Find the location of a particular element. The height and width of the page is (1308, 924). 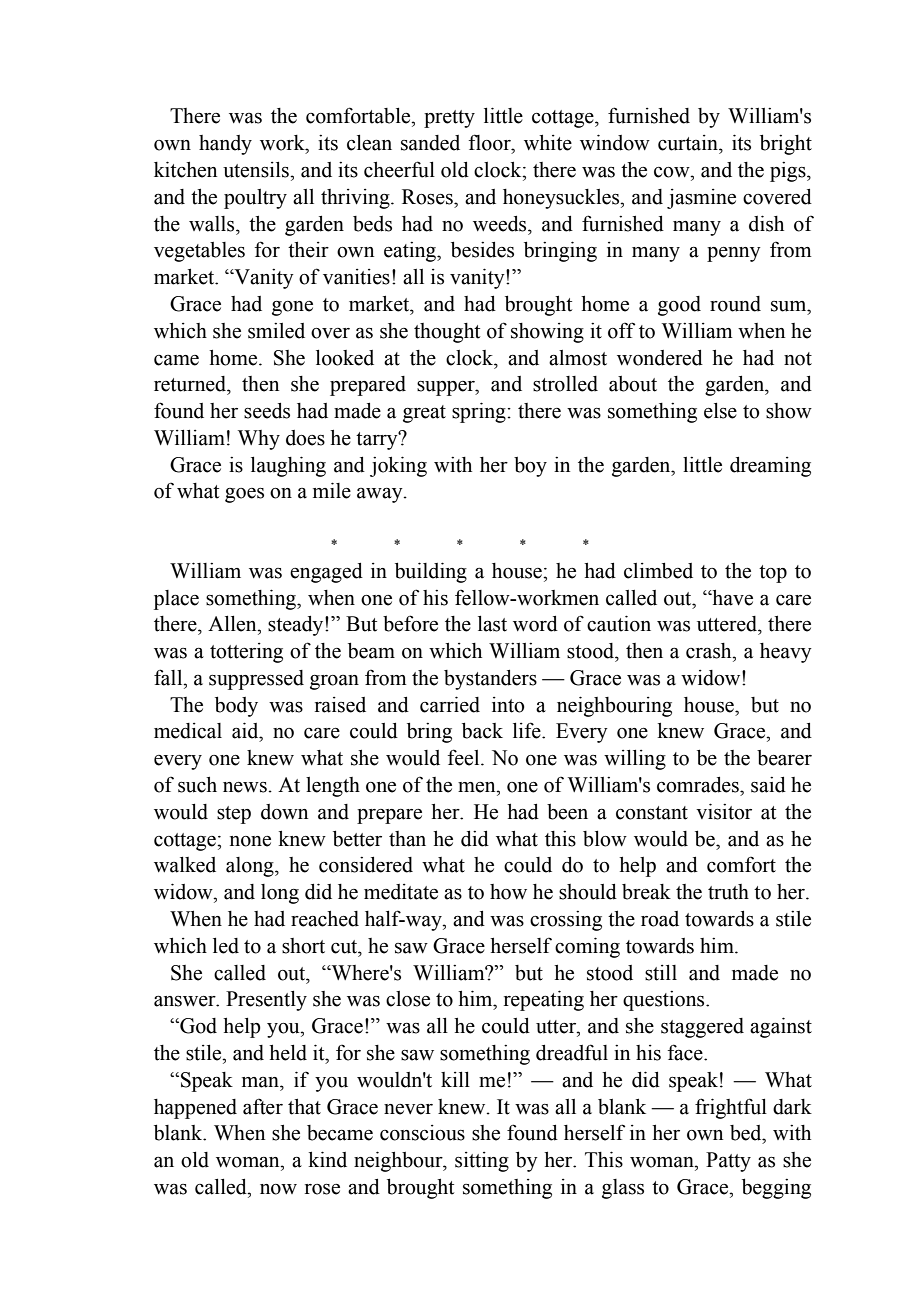

handy is located at coordinates (225, 145).
